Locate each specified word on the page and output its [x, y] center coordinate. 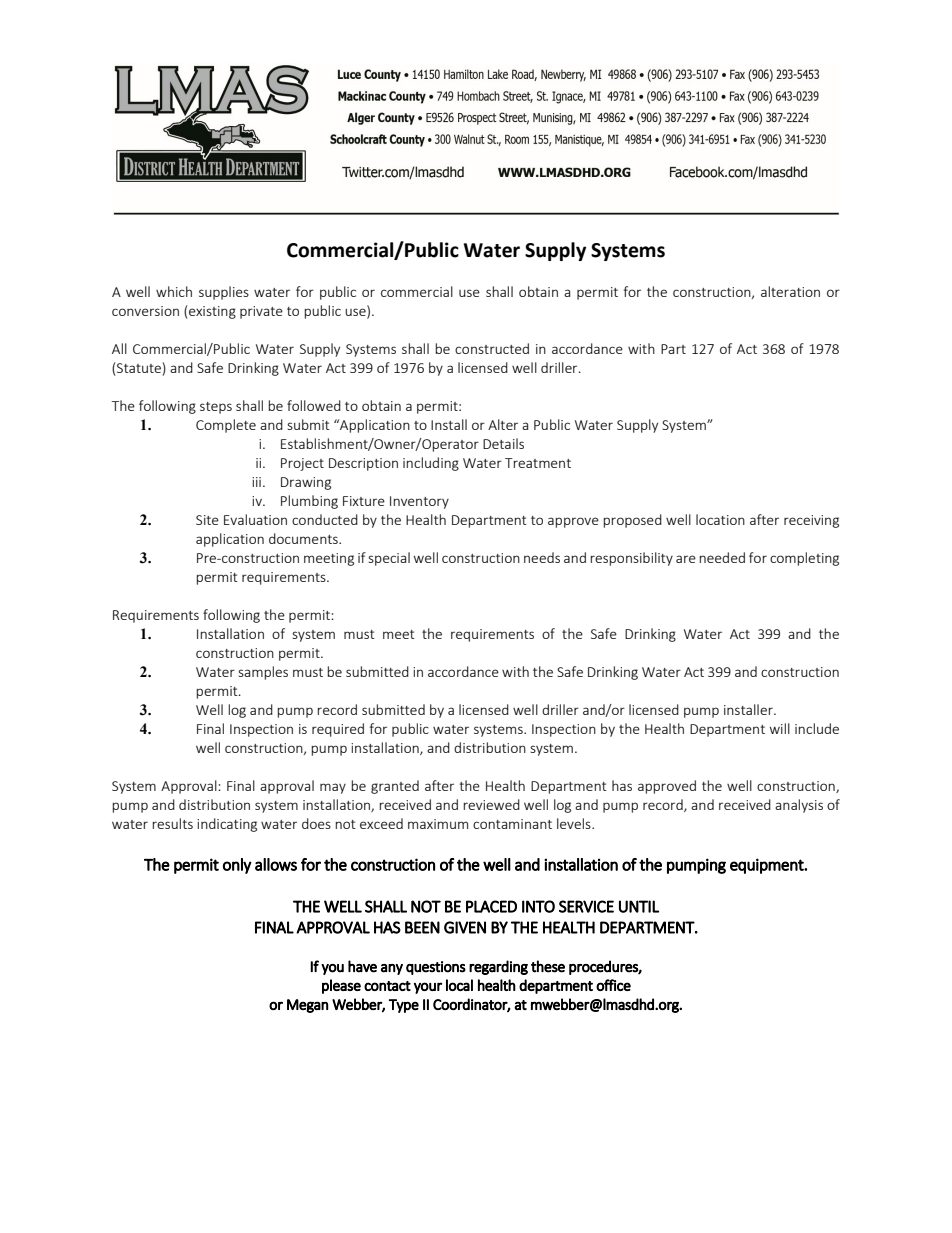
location [720, 519]
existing [212, 312]
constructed [492, 348]
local [459, 985]
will [780, 728]
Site [207, 520]
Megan [308, 1006]
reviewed [491, 804]
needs [542, 557]
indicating [227, 825]
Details [503, 443]
